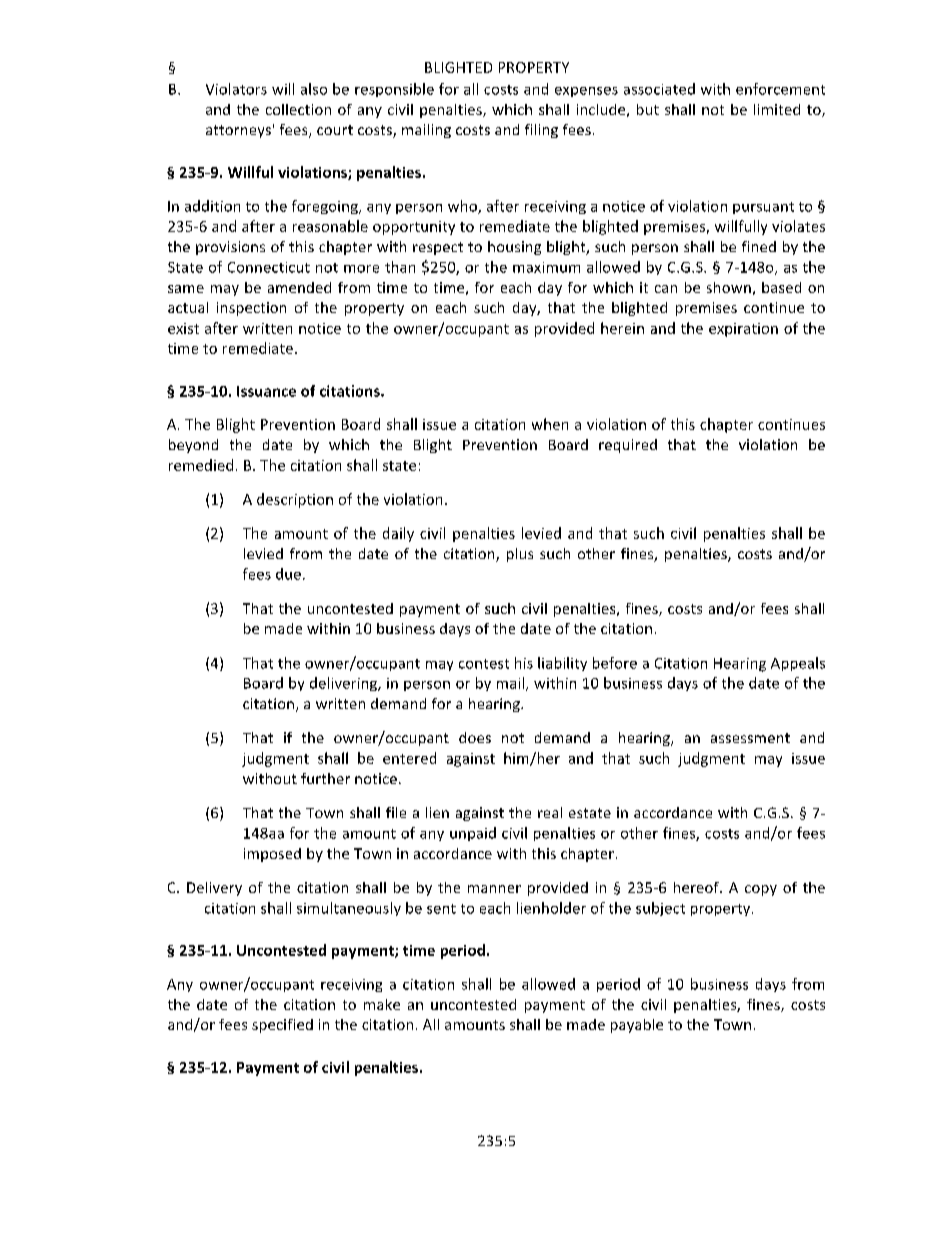  Describe the element at coordinates (382, 1004) in the screenshot. I see `make` at that location.
